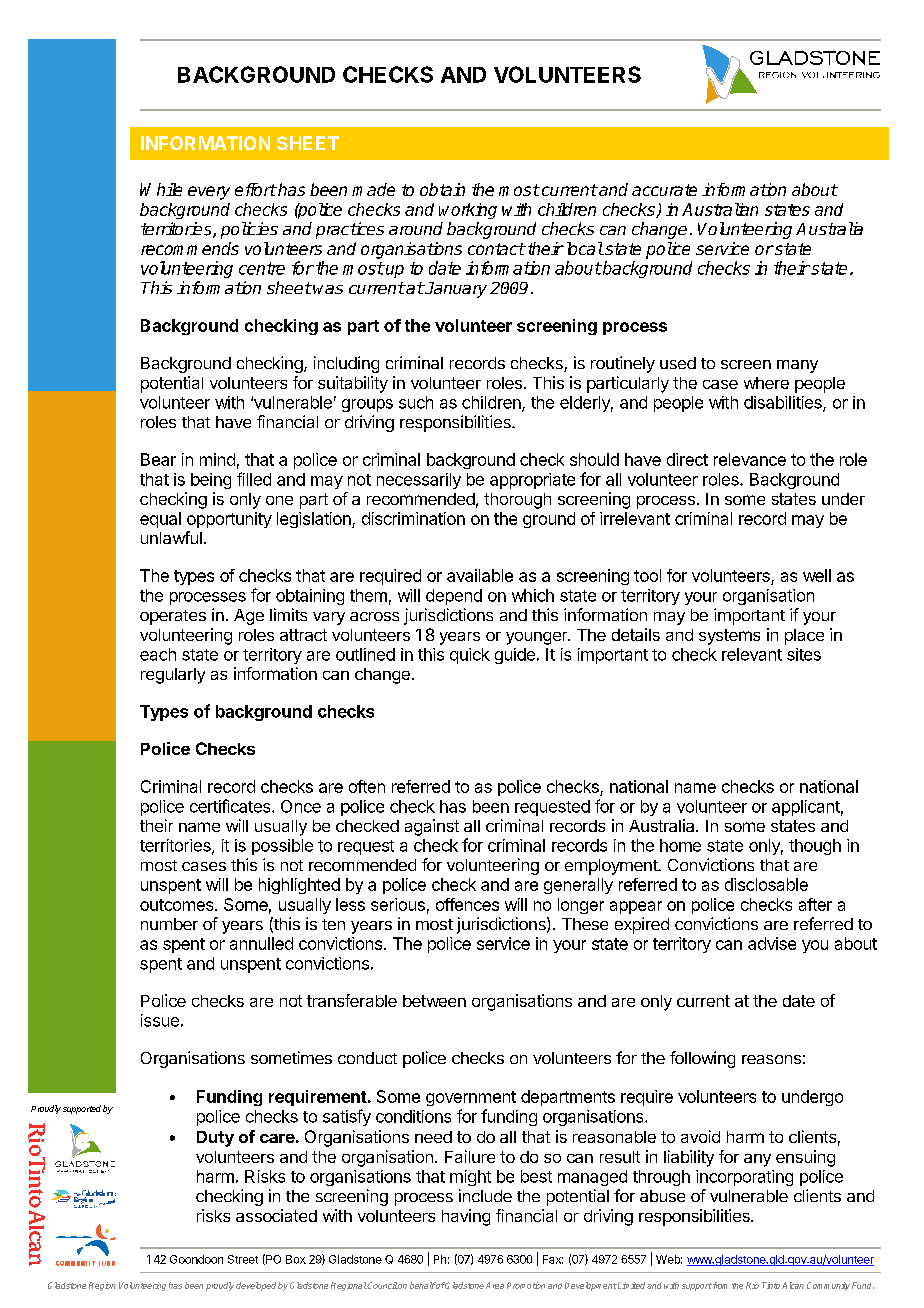  I want to click on Community, so click(828, 1286).
